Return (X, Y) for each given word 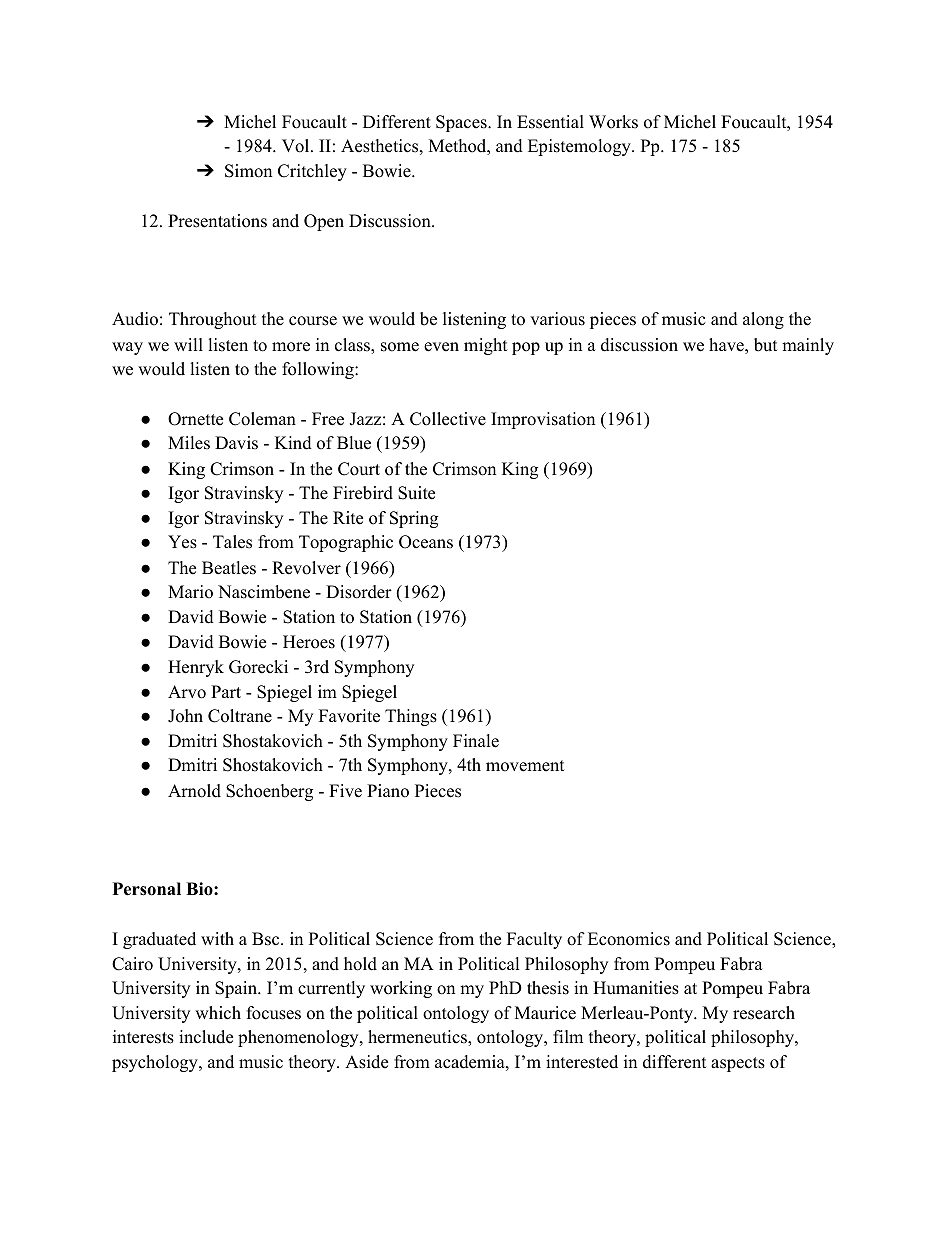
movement (525, 766)
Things (411, 717)
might (486, 346)
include (206, 1037)
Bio (200, 889)
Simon (248, 171)
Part (226, 691)
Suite (416, 493)
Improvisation (543, 420)
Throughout (213, 320)
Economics (629, 939)
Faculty (534, 940)
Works (613, 122)
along (763, 320)
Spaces (462, 123)
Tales (232, 542)
